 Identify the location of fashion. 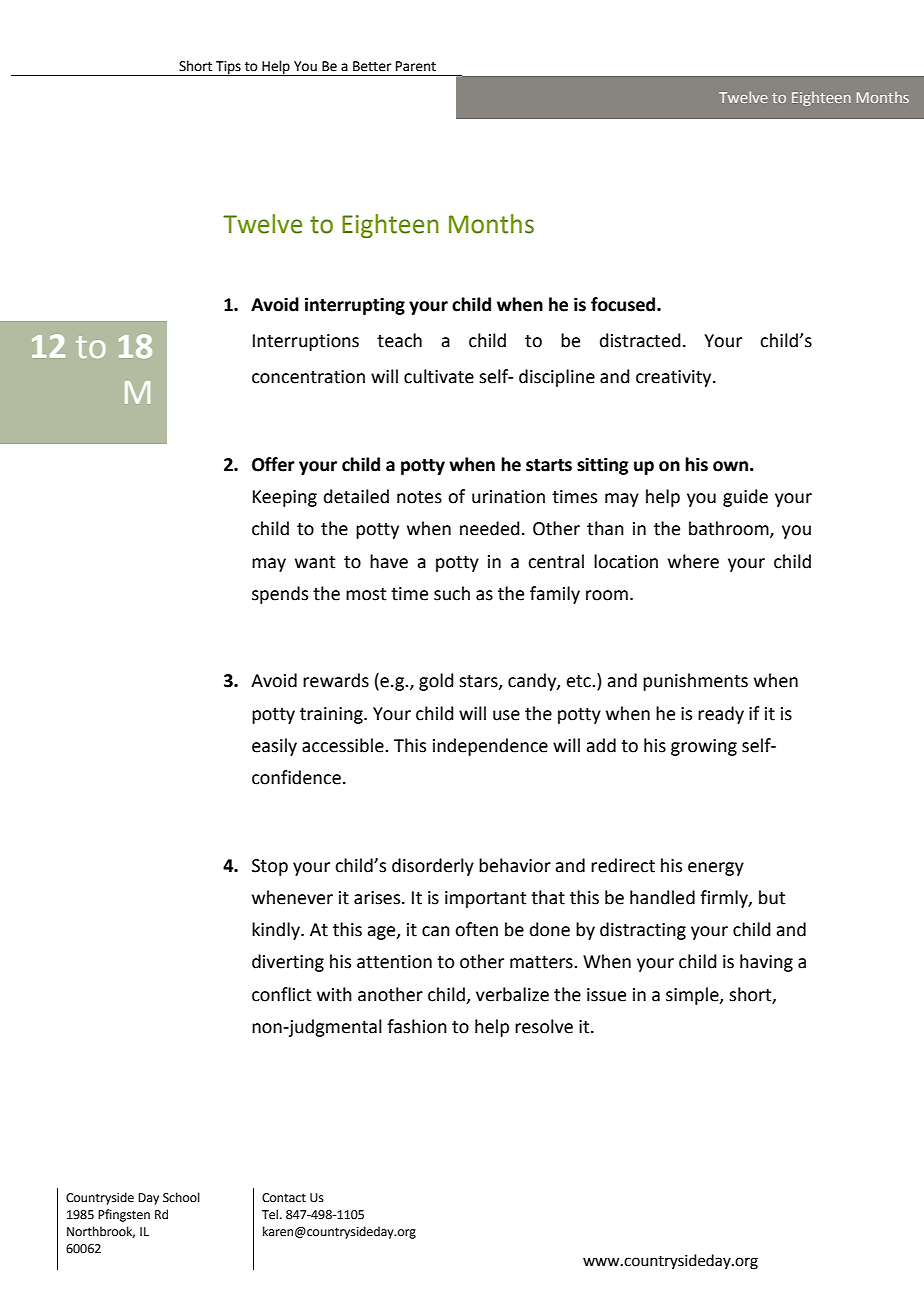
(417, 1026).
